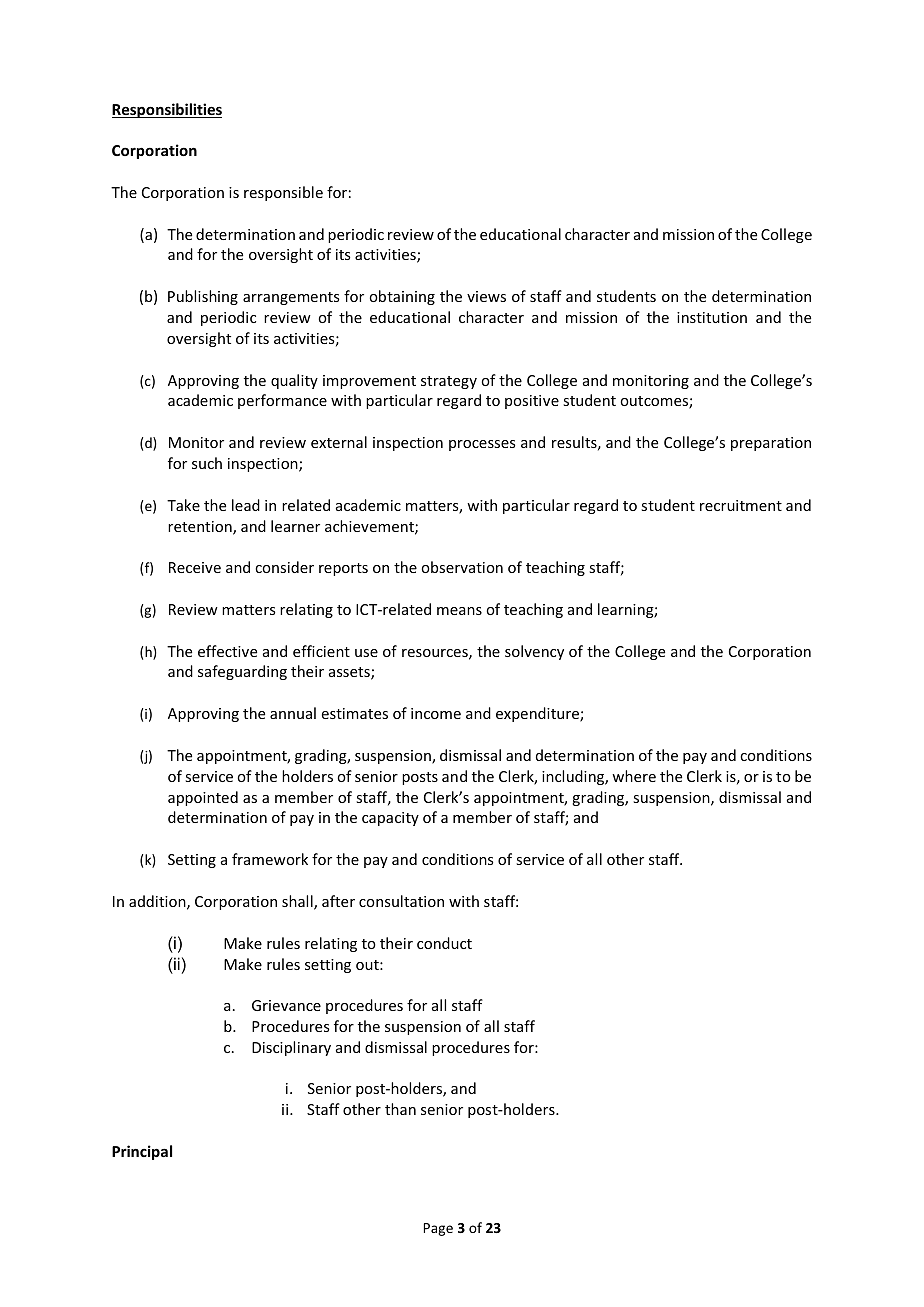 The width and height of the screenshot is (924, 1307). I want to click on income, so click(436, 713).
